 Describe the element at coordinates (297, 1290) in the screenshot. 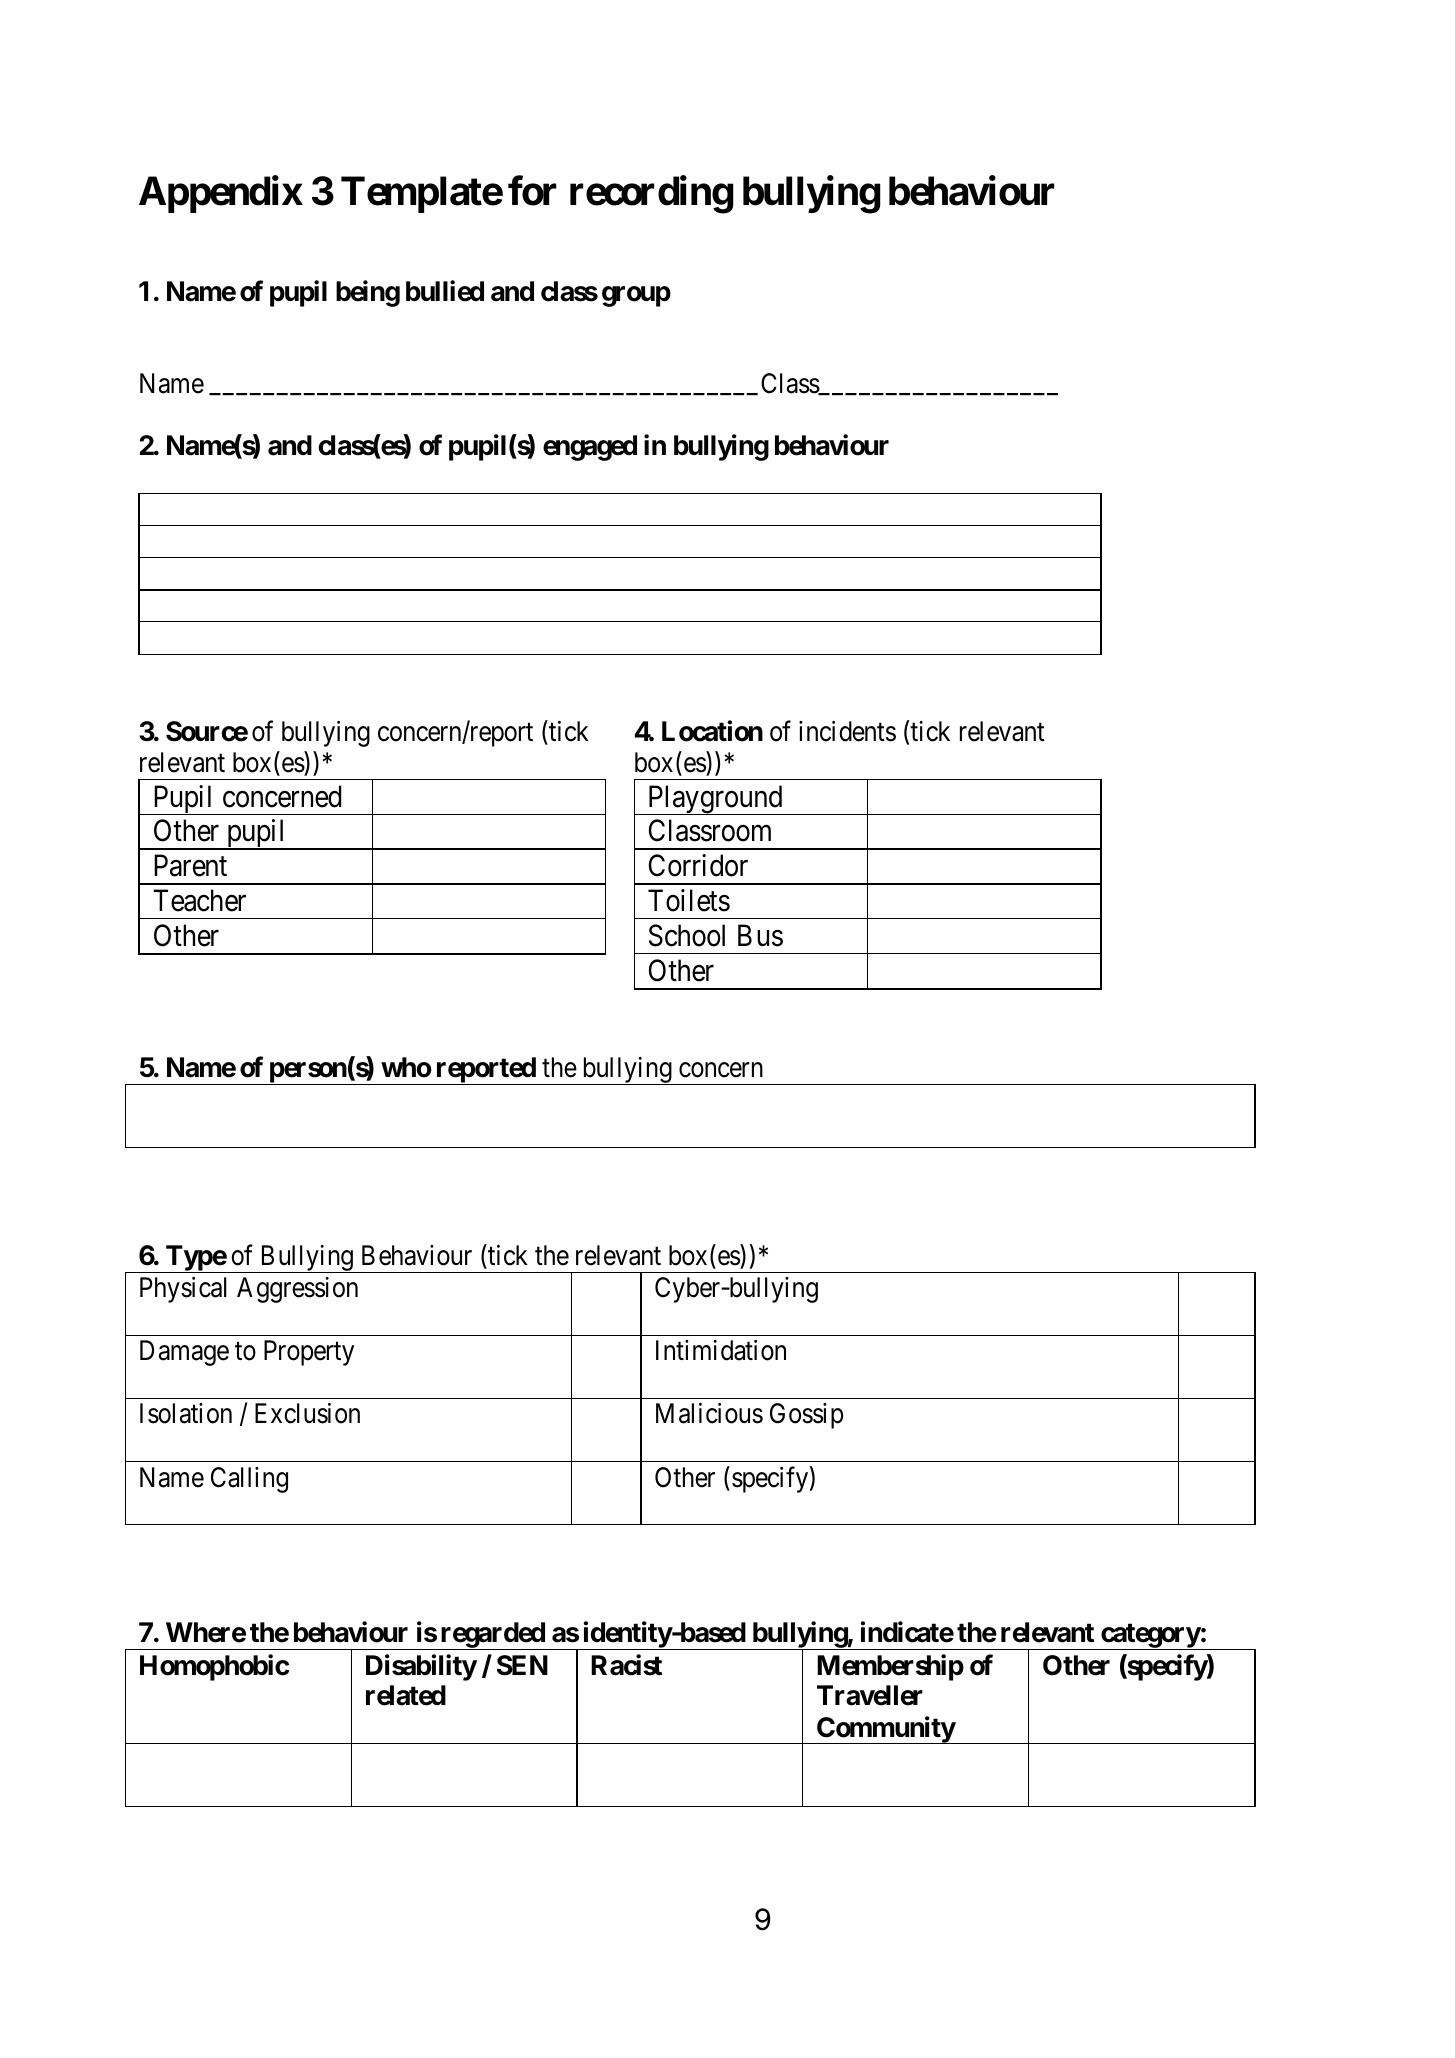

I see `Aggression` at that location.
